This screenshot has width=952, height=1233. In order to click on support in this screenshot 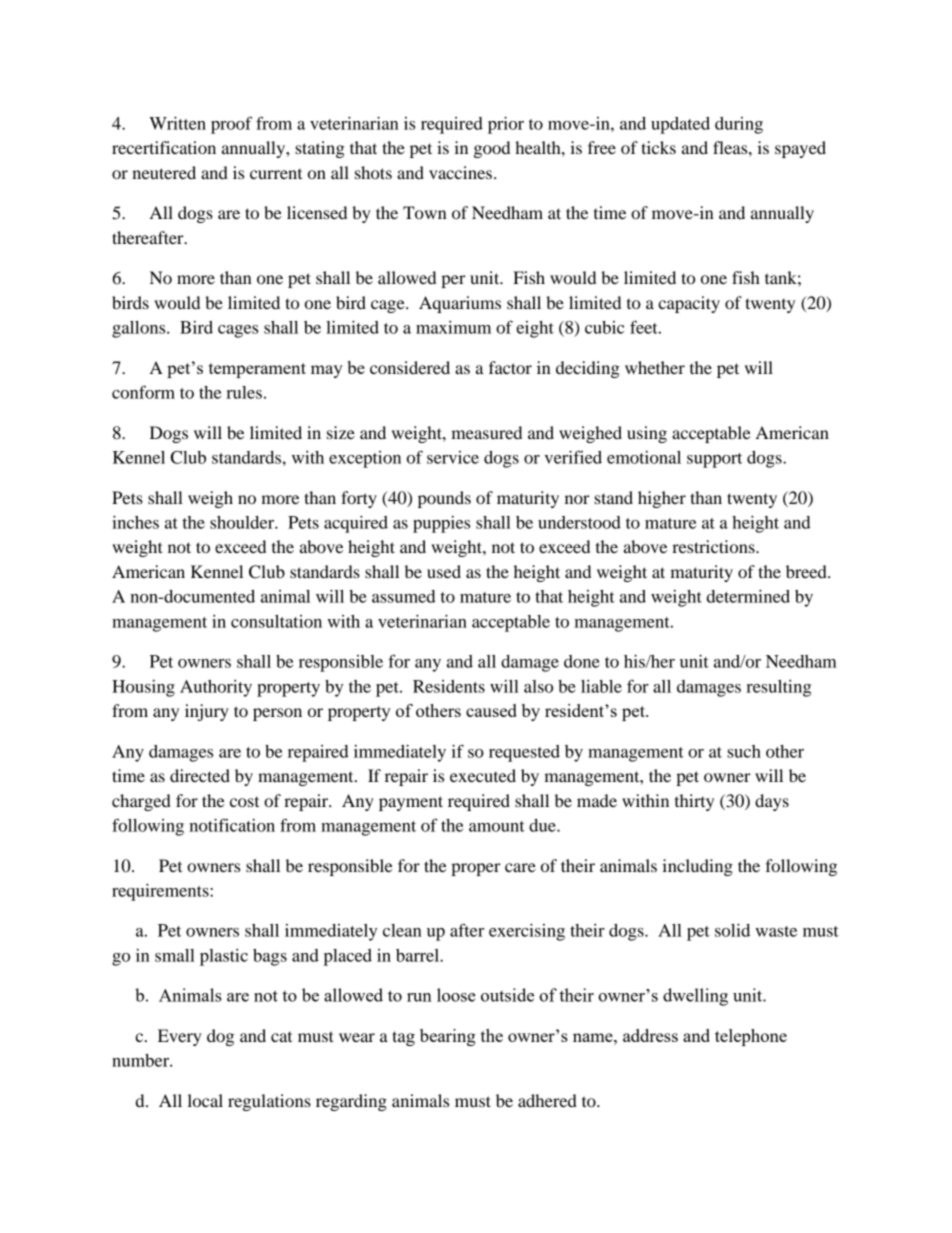, I will do `click(714, 460)`.
